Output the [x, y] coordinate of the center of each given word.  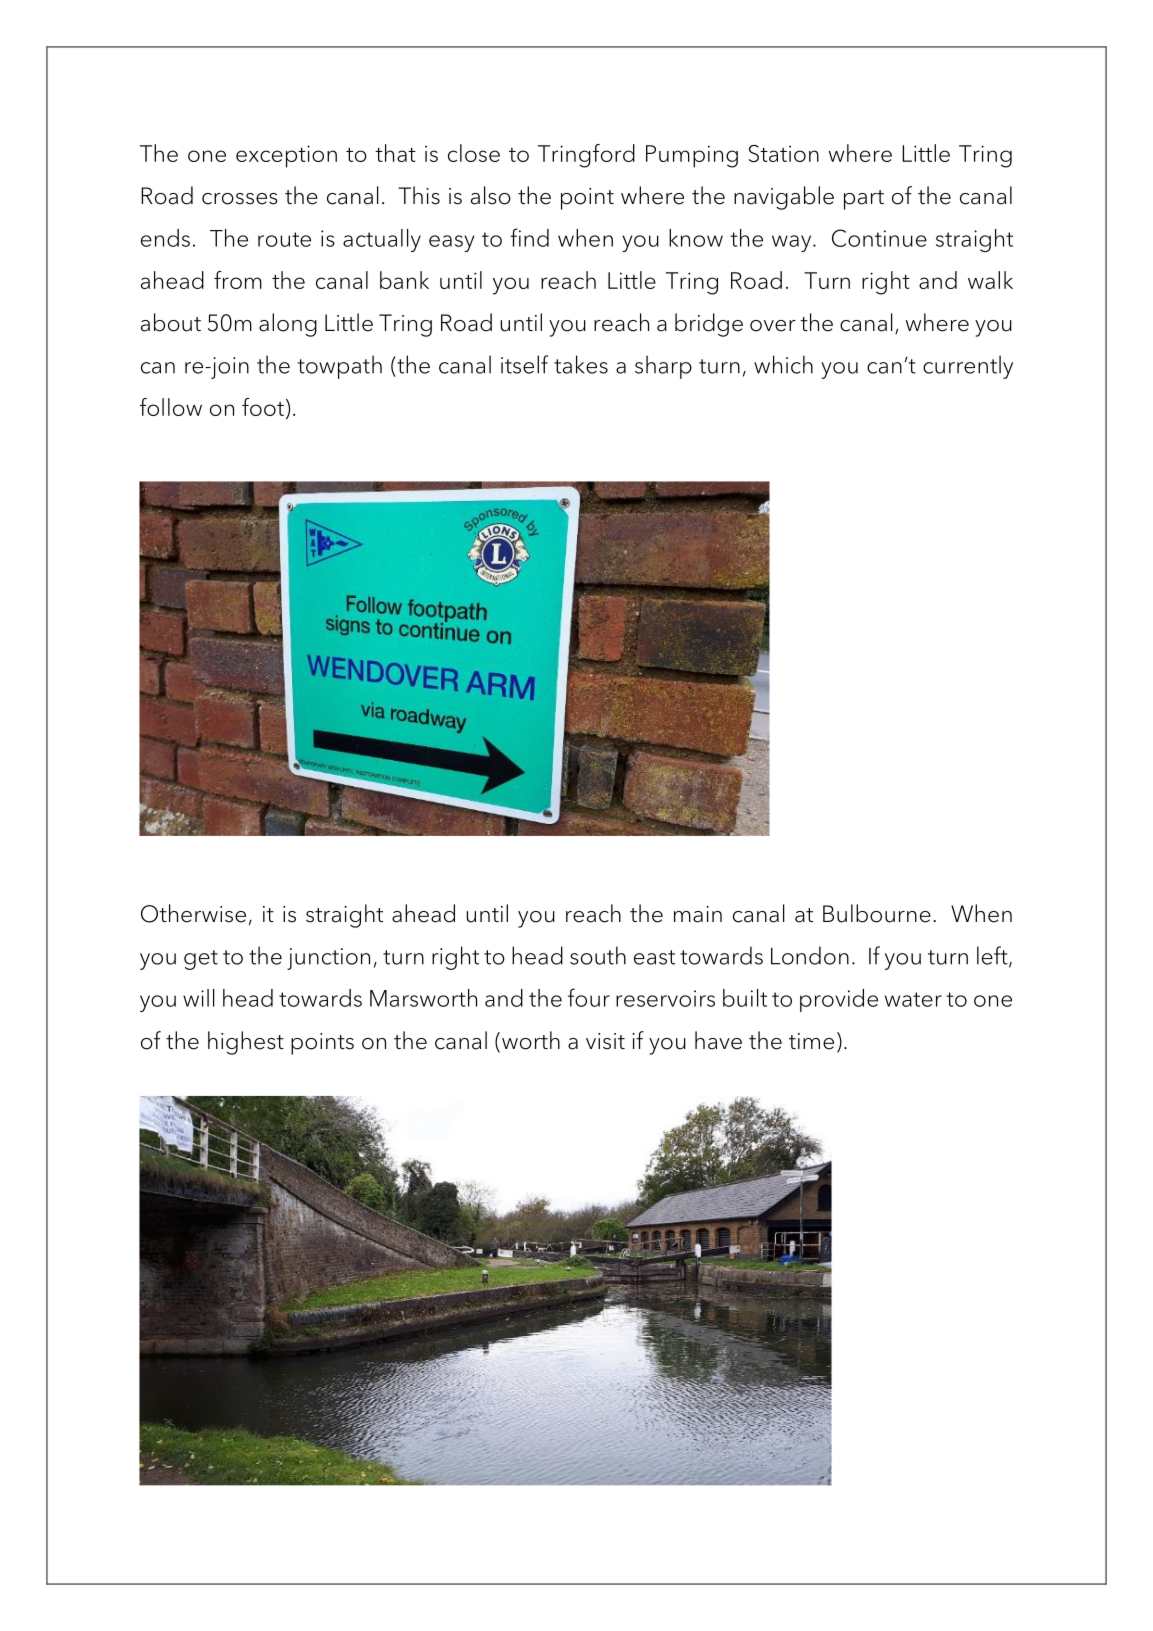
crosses [240, 199]
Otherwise [193, 913]
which [783, 364]
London [810, 955]
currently [968, 367]
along [288, 325]
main [698, 914]
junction [328, 959]
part [864, 200]
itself [524, 364]
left [993, 956]
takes [581, 364]
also [491, 195]
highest [246, 1043]
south [598, 955]
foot [263, 407]
